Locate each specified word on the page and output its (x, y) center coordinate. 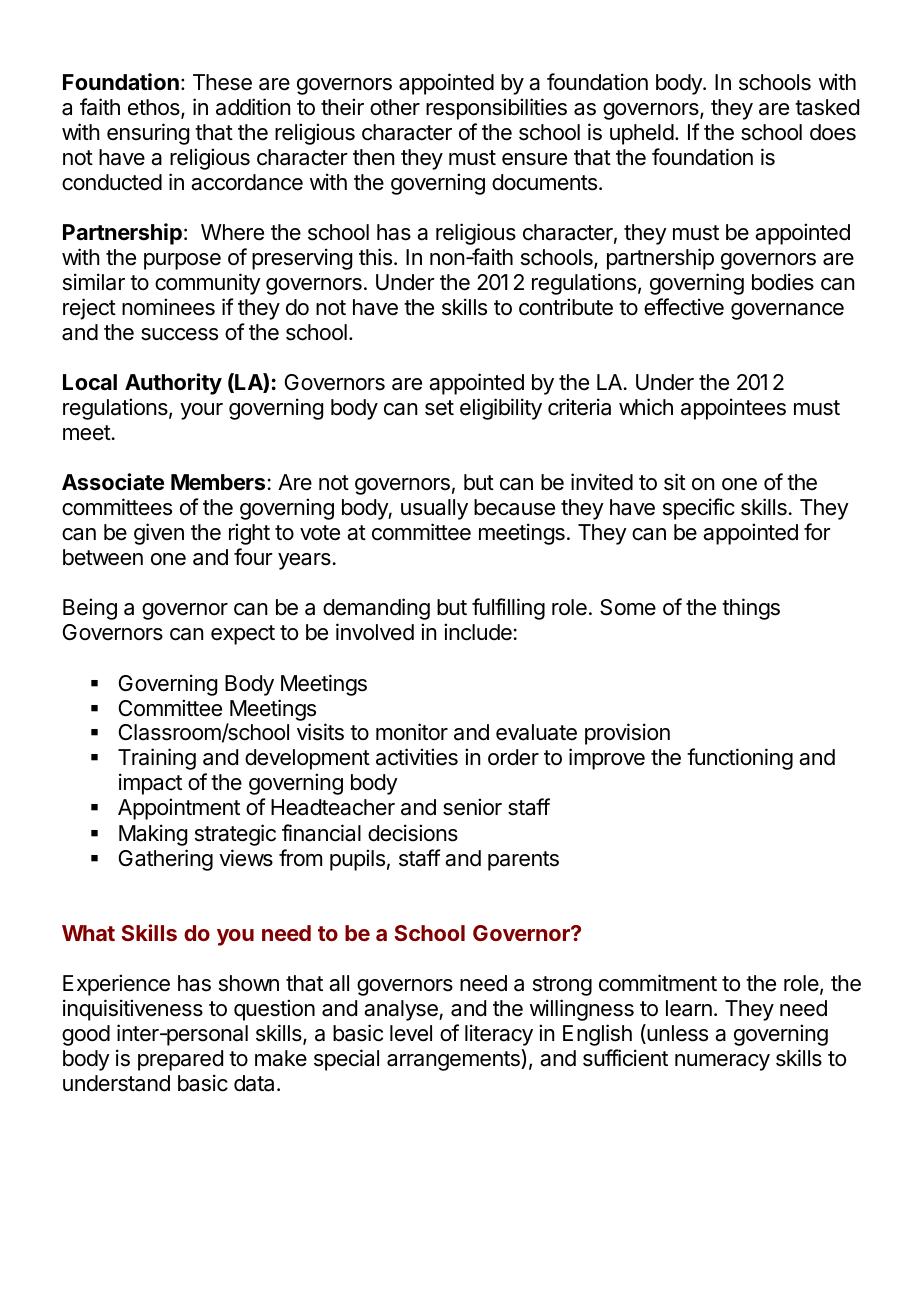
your (201, 411)
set (439, 408)
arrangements (454, 1060)
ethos (155, 108)
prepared (180, 1060)
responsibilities (496, 109)
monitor (412, 732)
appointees (733, 409)
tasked (827, 107)
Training (157, 759)
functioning (740, 759)
